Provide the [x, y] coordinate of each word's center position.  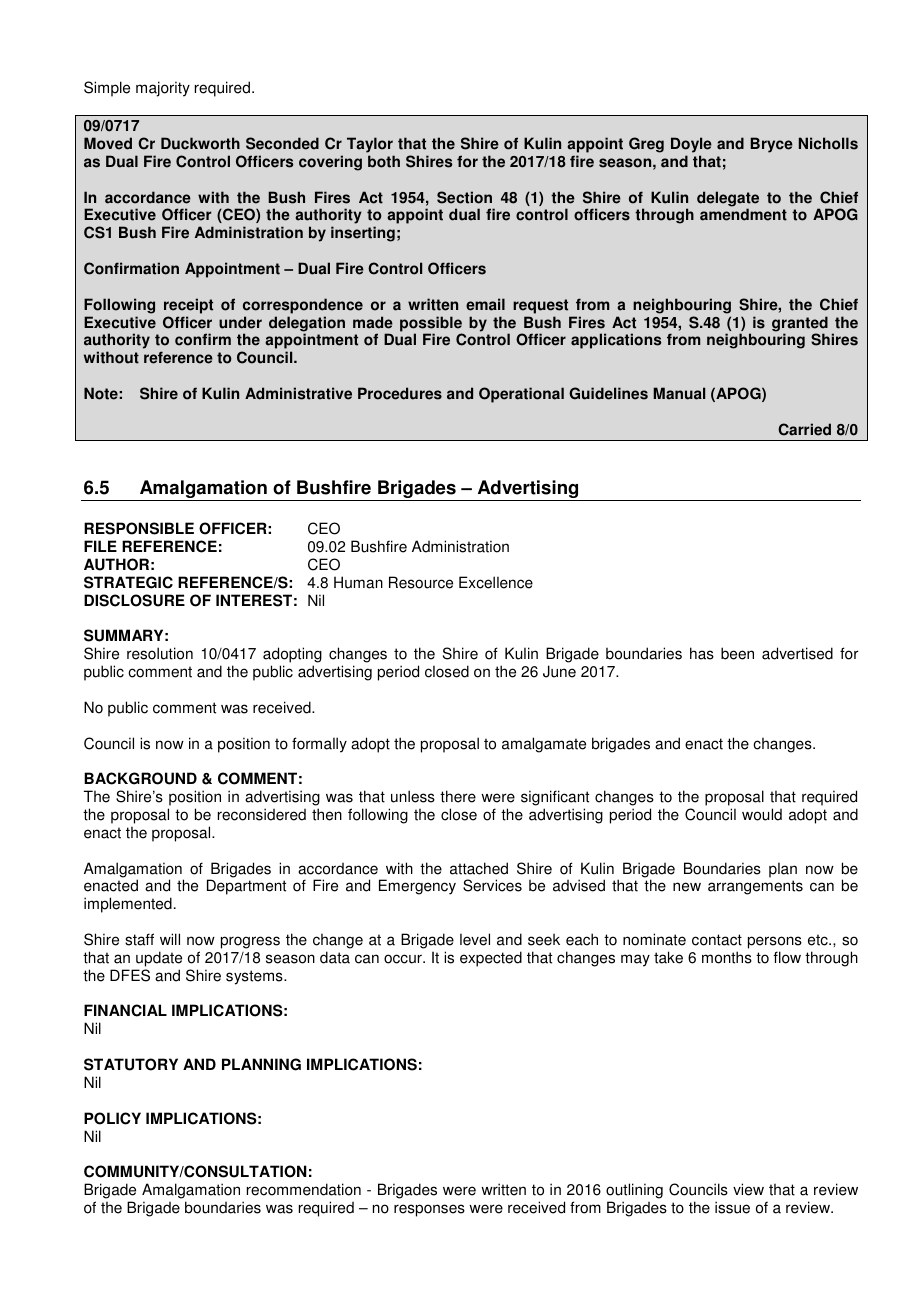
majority [163, 89]
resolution [160, 653]
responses [429, 1210]
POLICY [112, 1118]
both [384, 161]
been [737, 653]
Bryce [771, 145]
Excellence [496, 582]
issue [732, 1207]
